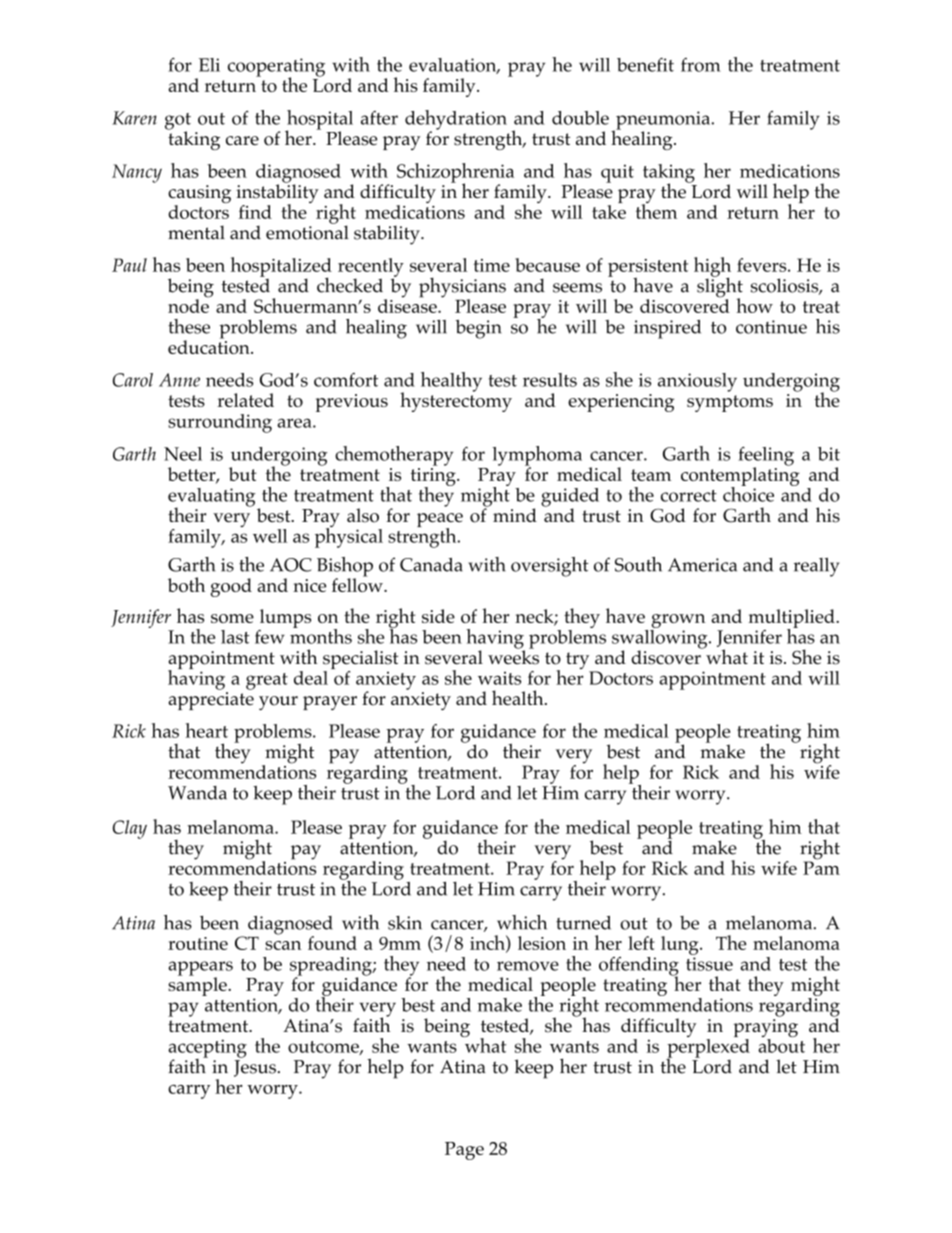 The image size is (952, 1233). I want to click on from, so click(701, 65).
